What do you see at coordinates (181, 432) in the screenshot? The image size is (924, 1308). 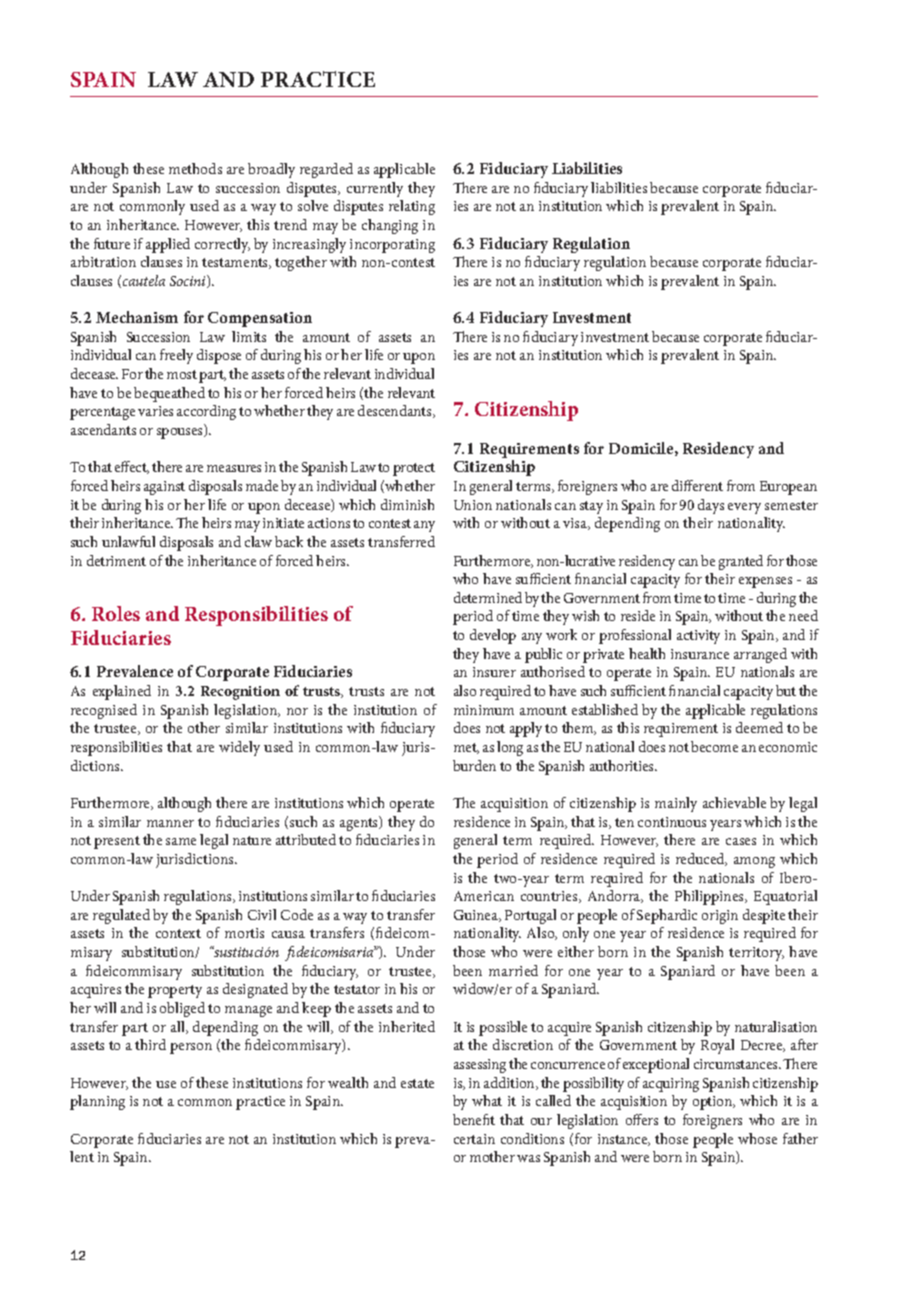 I see `spouses` at bounding box center [181, 432].
